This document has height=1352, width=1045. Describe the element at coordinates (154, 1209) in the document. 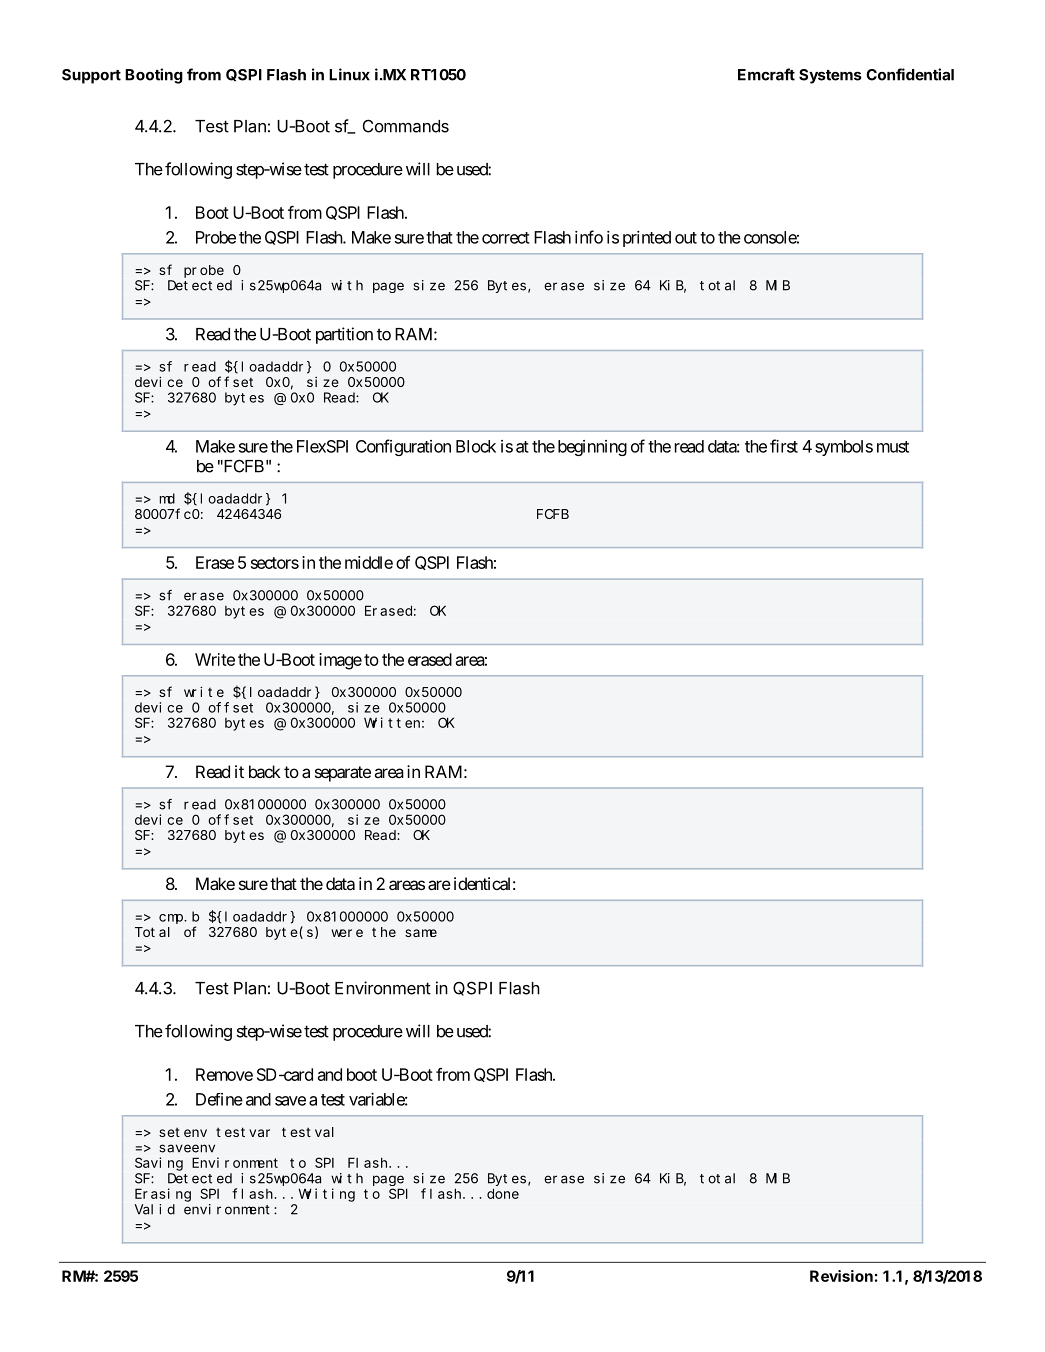

I see `Valid` at that location.
